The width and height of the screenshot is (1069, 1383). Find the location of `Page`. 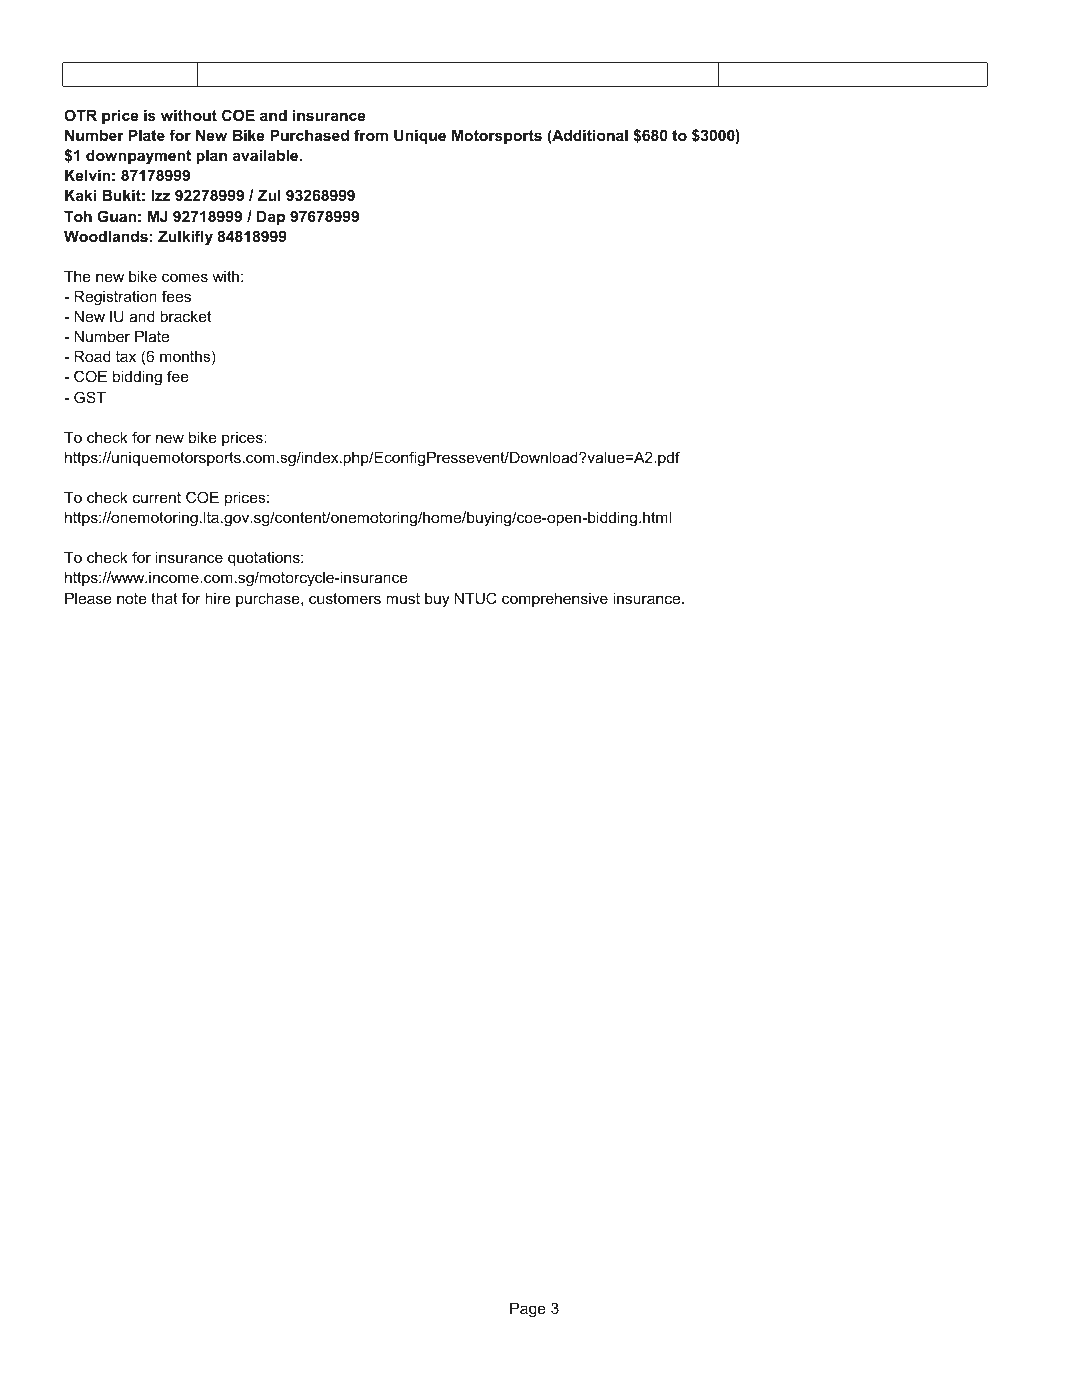

Page is located at coordinates (528, 1310).
